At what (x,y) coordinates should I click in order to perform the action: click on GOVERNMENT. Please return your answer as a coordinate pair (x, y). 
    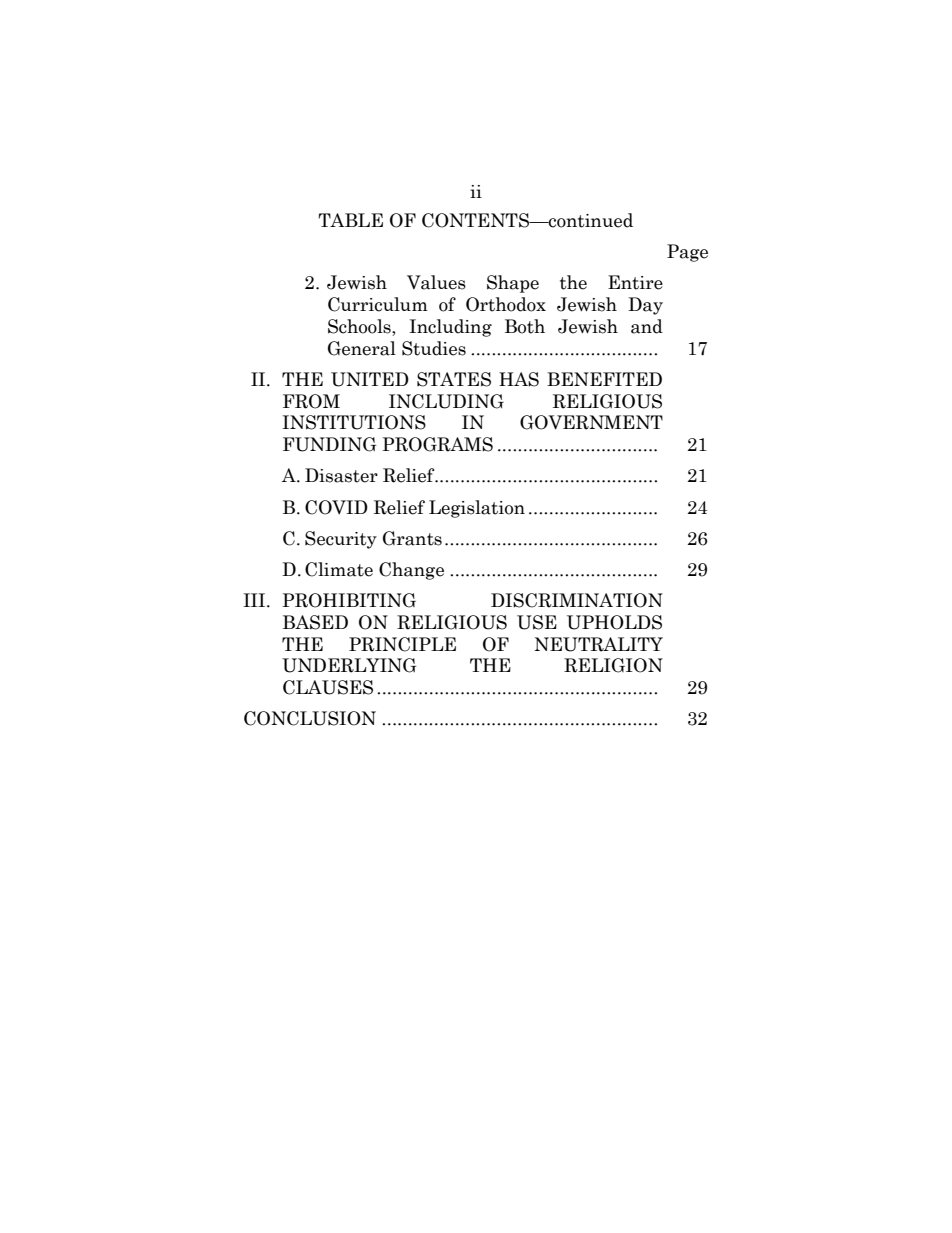
    Looking at the image, I should click on (591, 422).
